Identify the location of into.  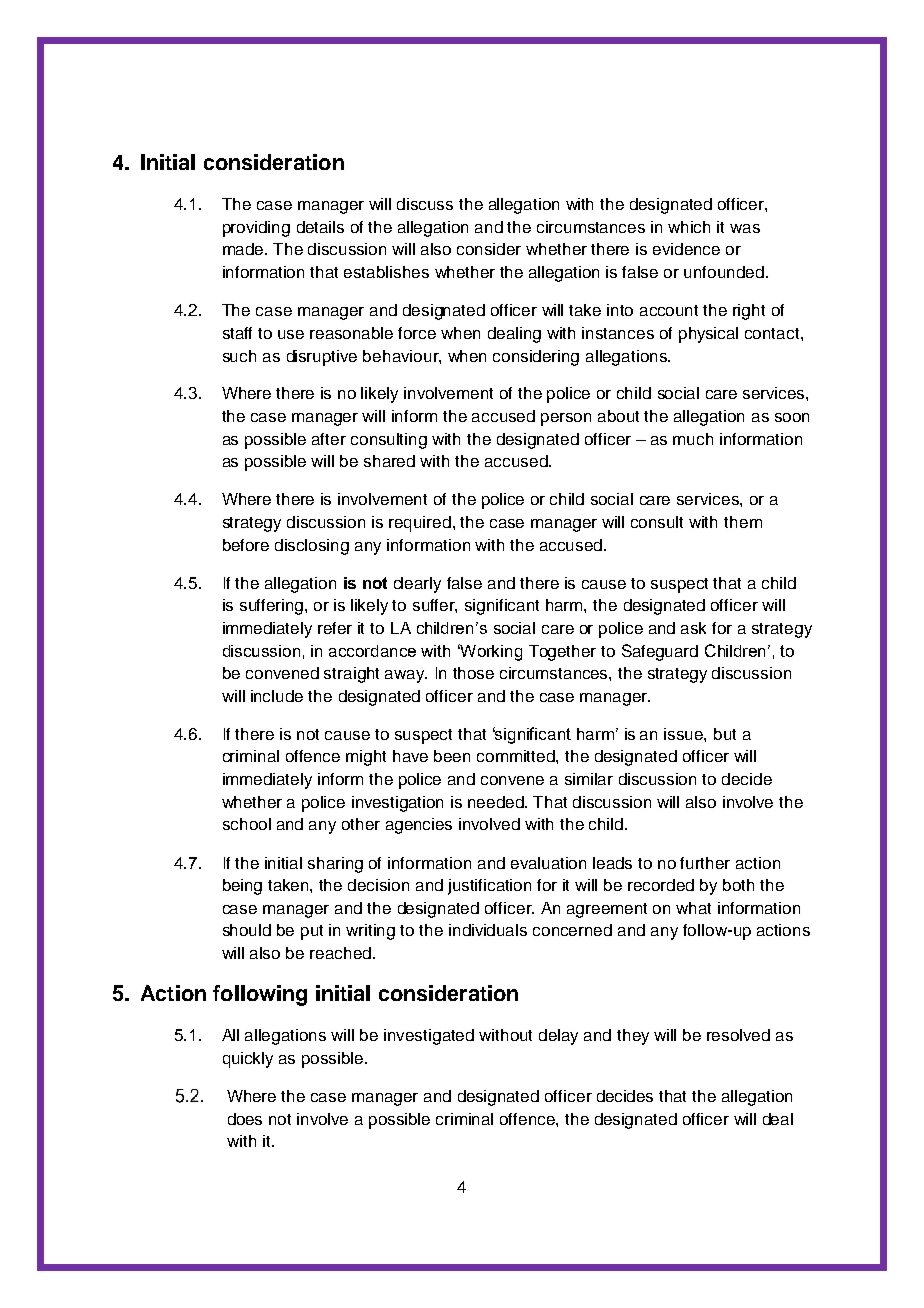
(620, 310).
